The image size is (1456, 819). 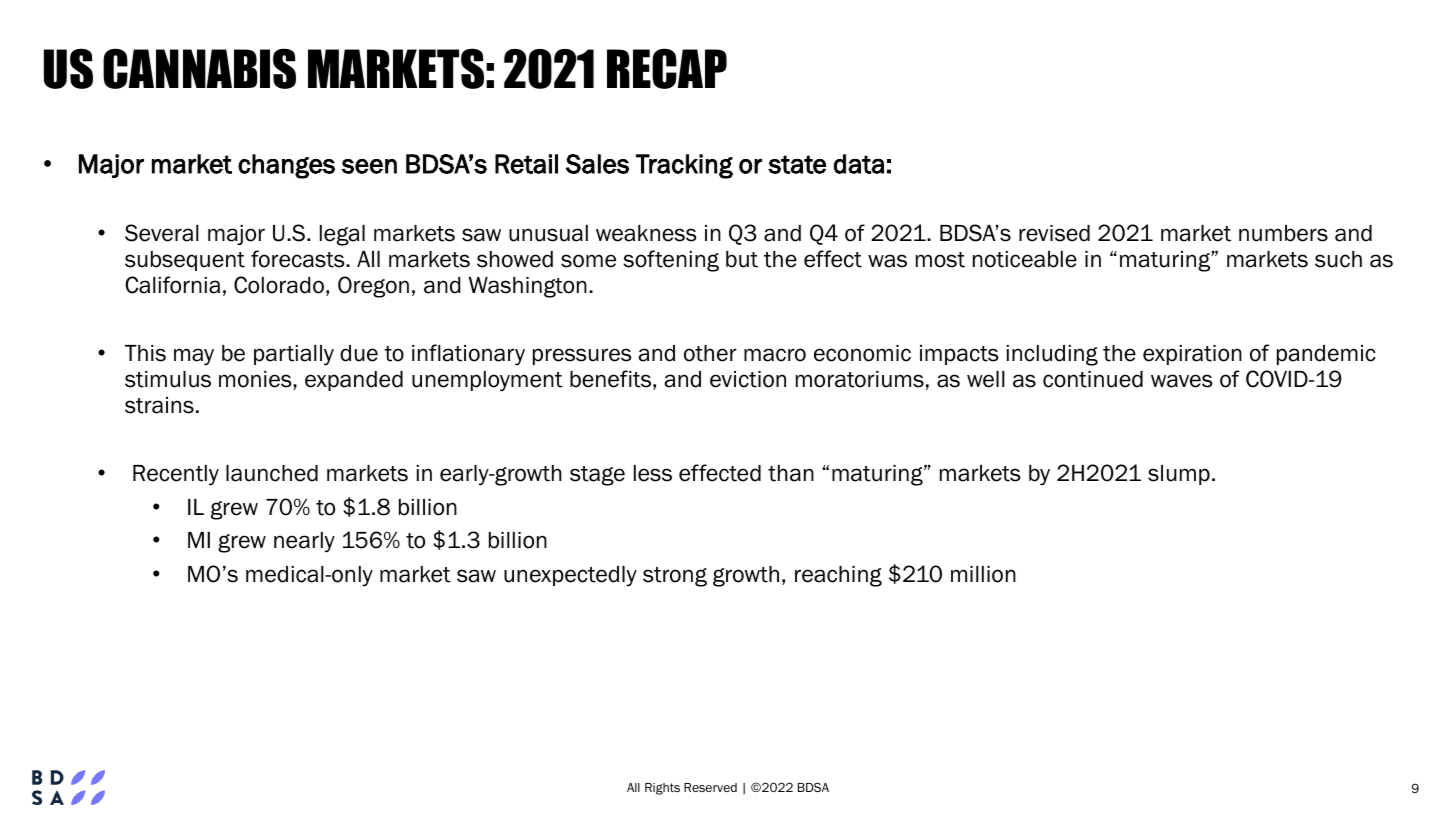 What do you see at coordinates (1192, 355) in the page?
I see `expiration` at bounding box center [1192, 355].
